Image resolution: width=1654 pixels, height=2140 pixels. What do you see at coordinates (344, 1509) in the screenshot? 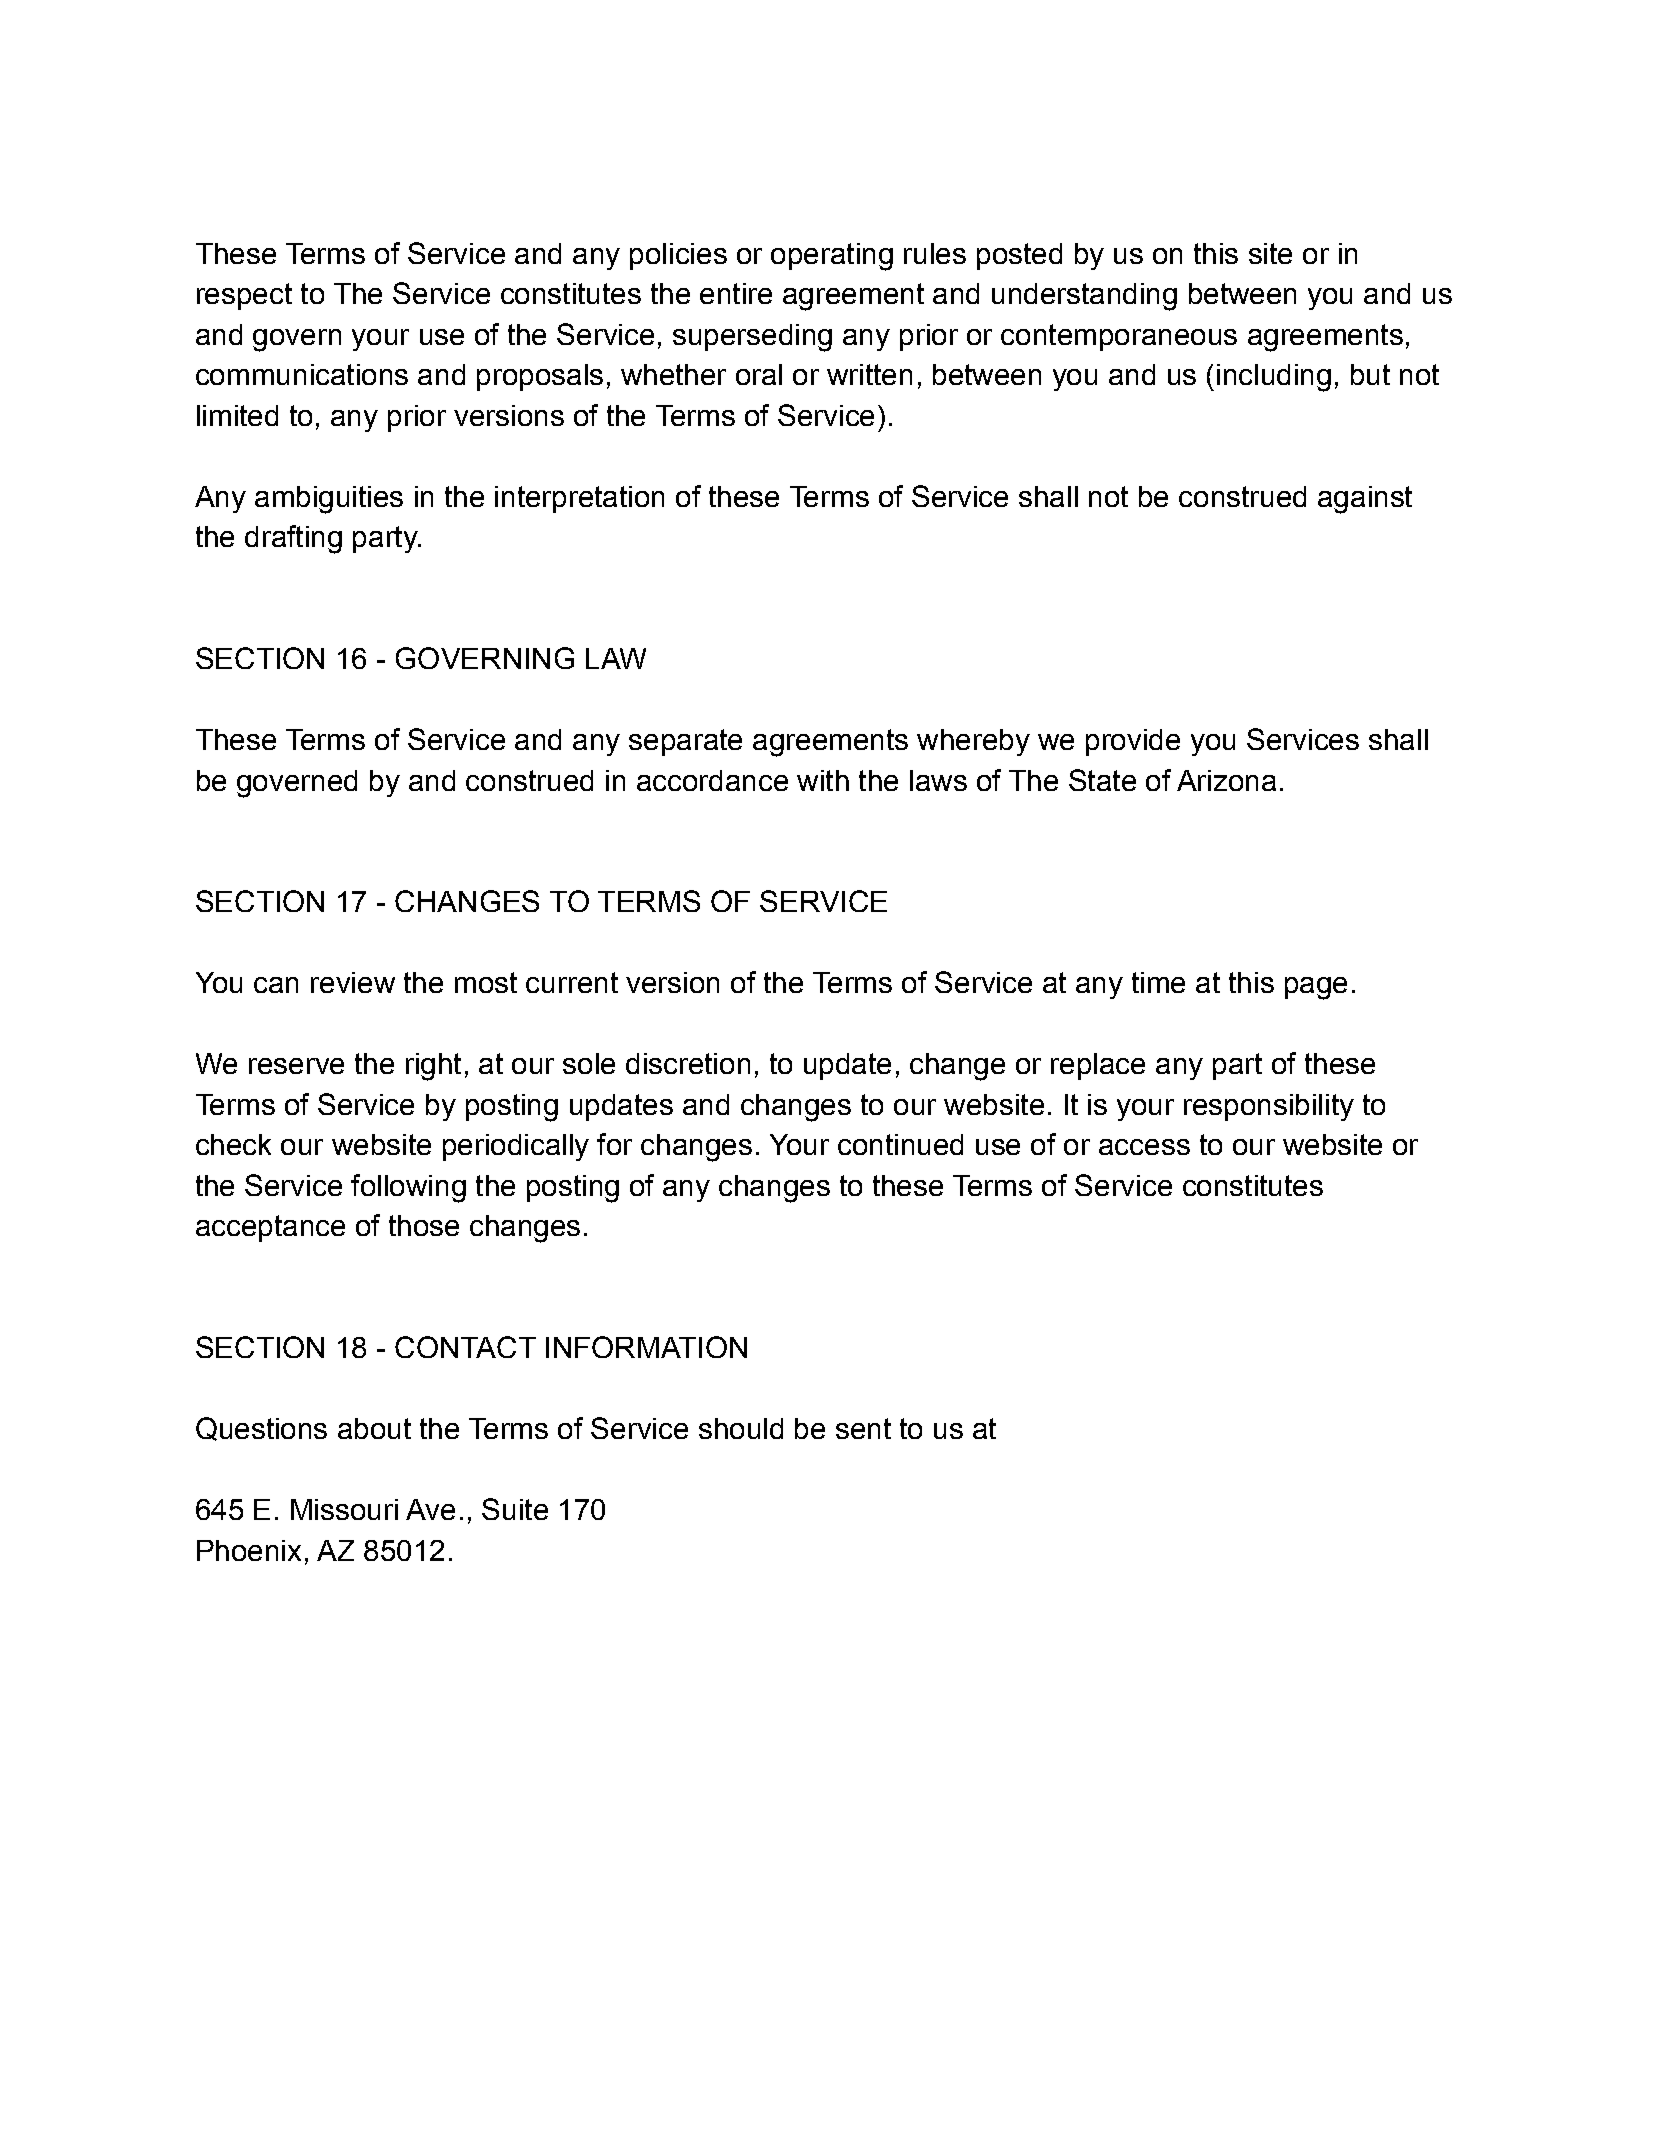
I see `Missouri` at bounding box center [344, 1509].
